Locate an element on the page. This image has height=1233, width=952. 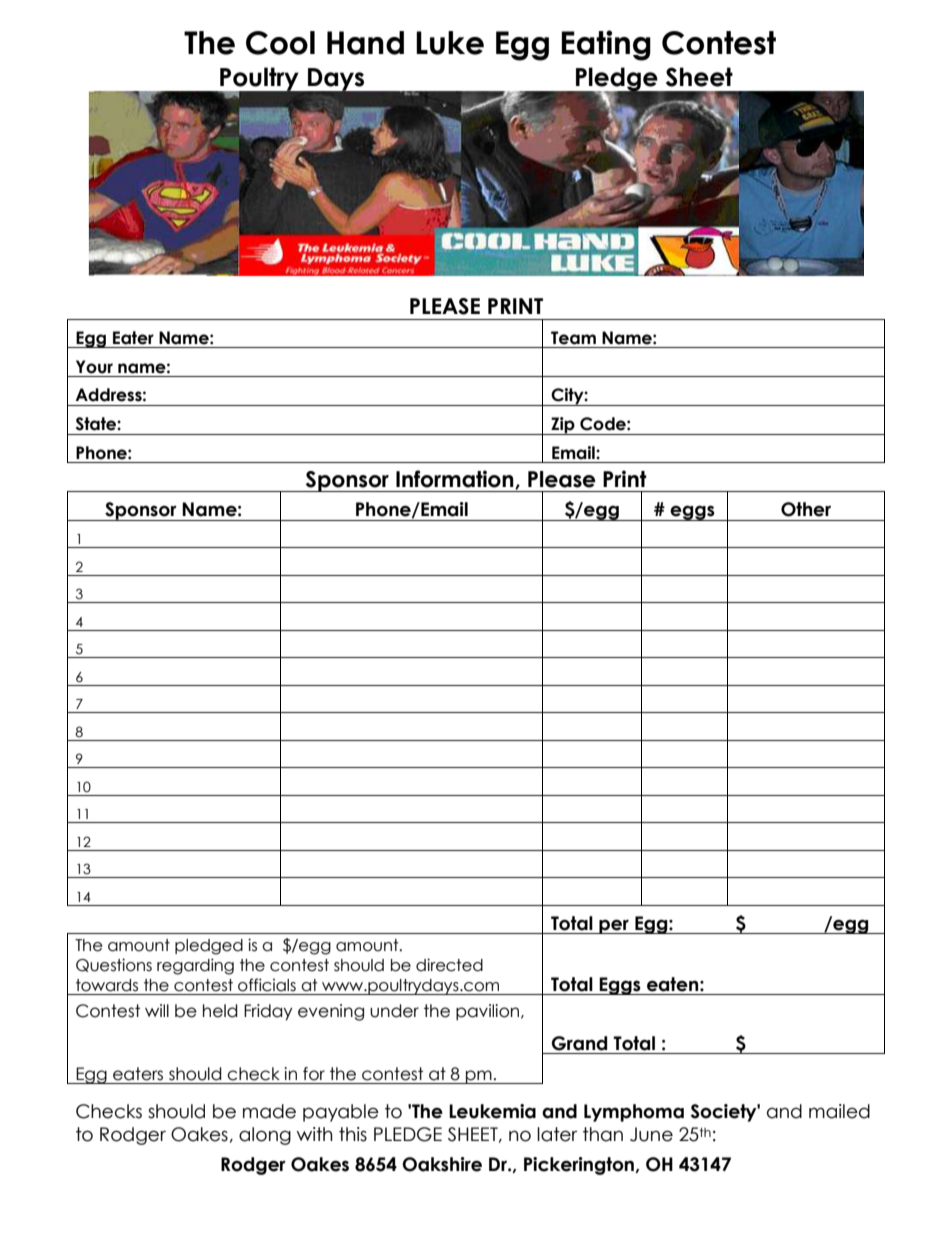
Luke is located at coordinates (450, 43).
